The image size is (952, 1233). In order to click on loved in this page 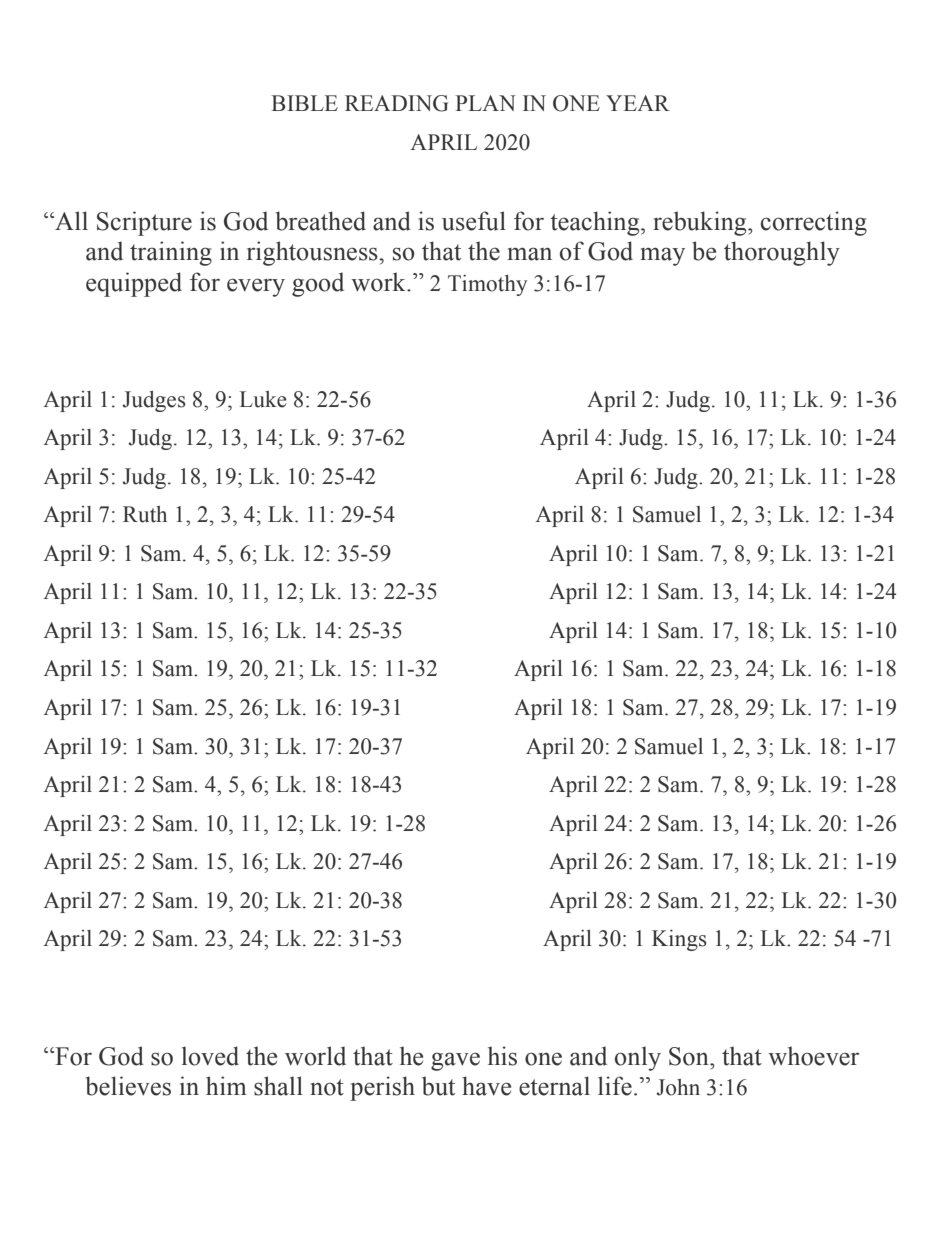, I will do `click(210, 1056)`.
